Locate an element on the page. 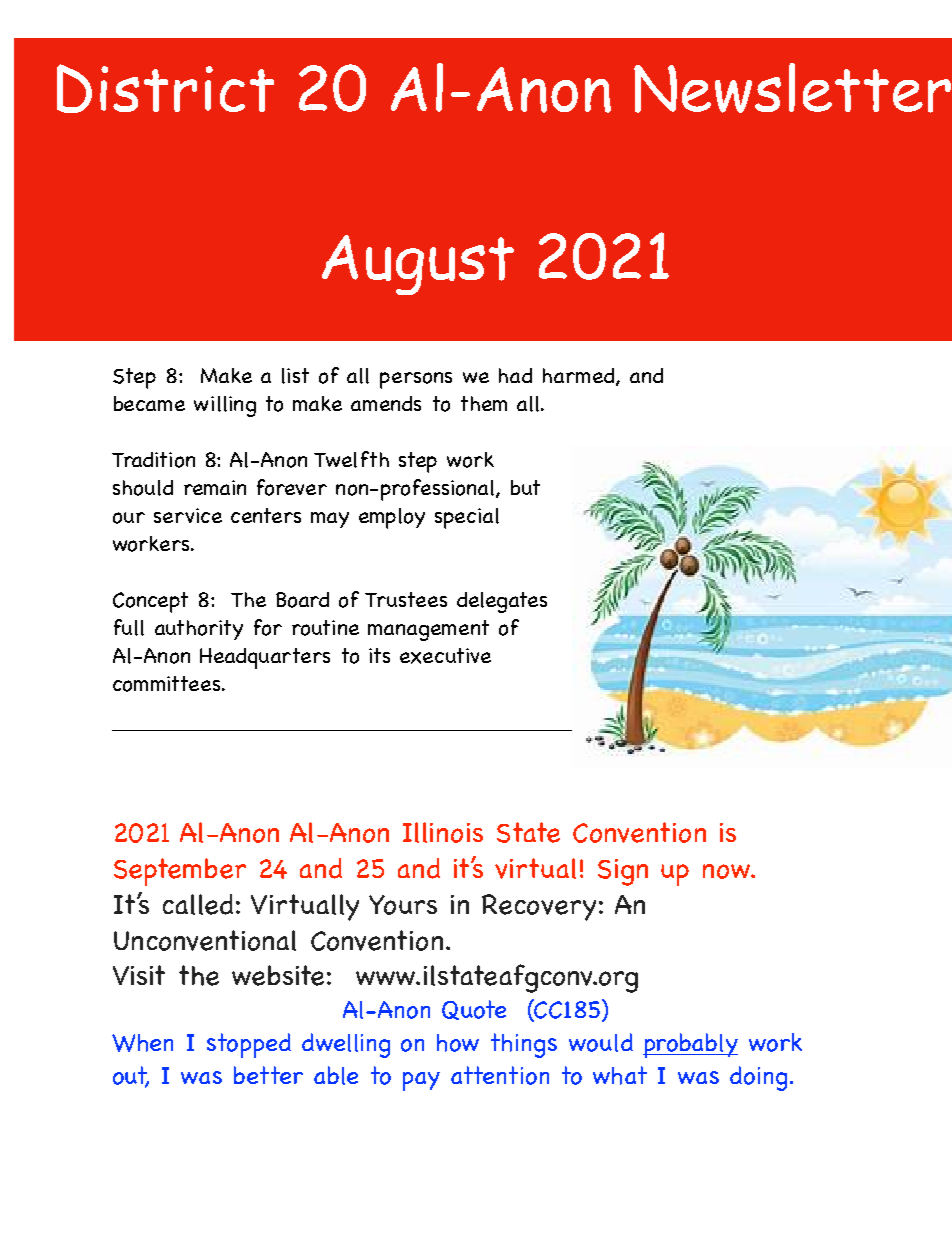 This page has width=952, height=1233. August is located at coordinates (418, 265).
